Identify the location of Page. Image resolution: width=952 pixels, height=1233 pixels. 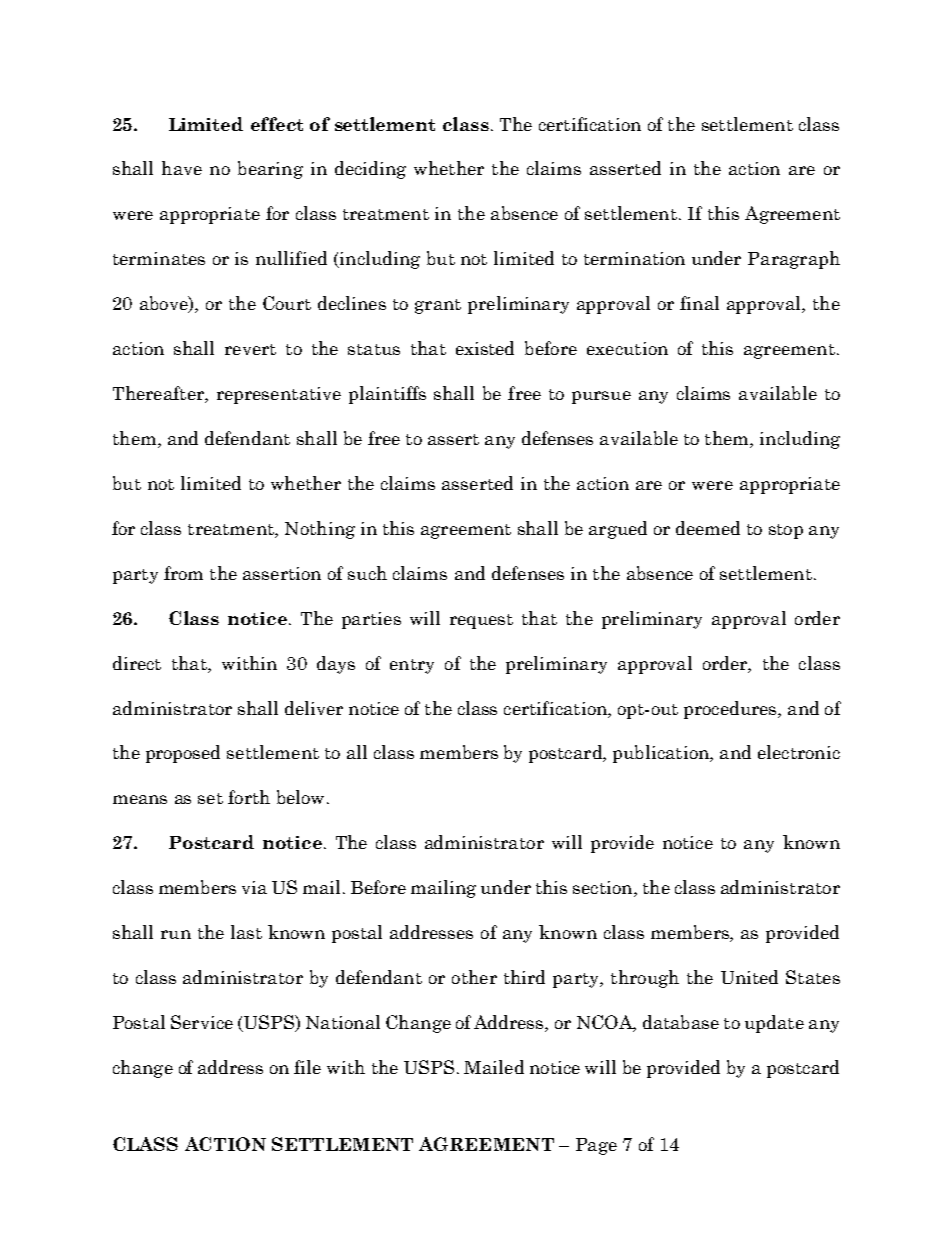
(596, 1146).
